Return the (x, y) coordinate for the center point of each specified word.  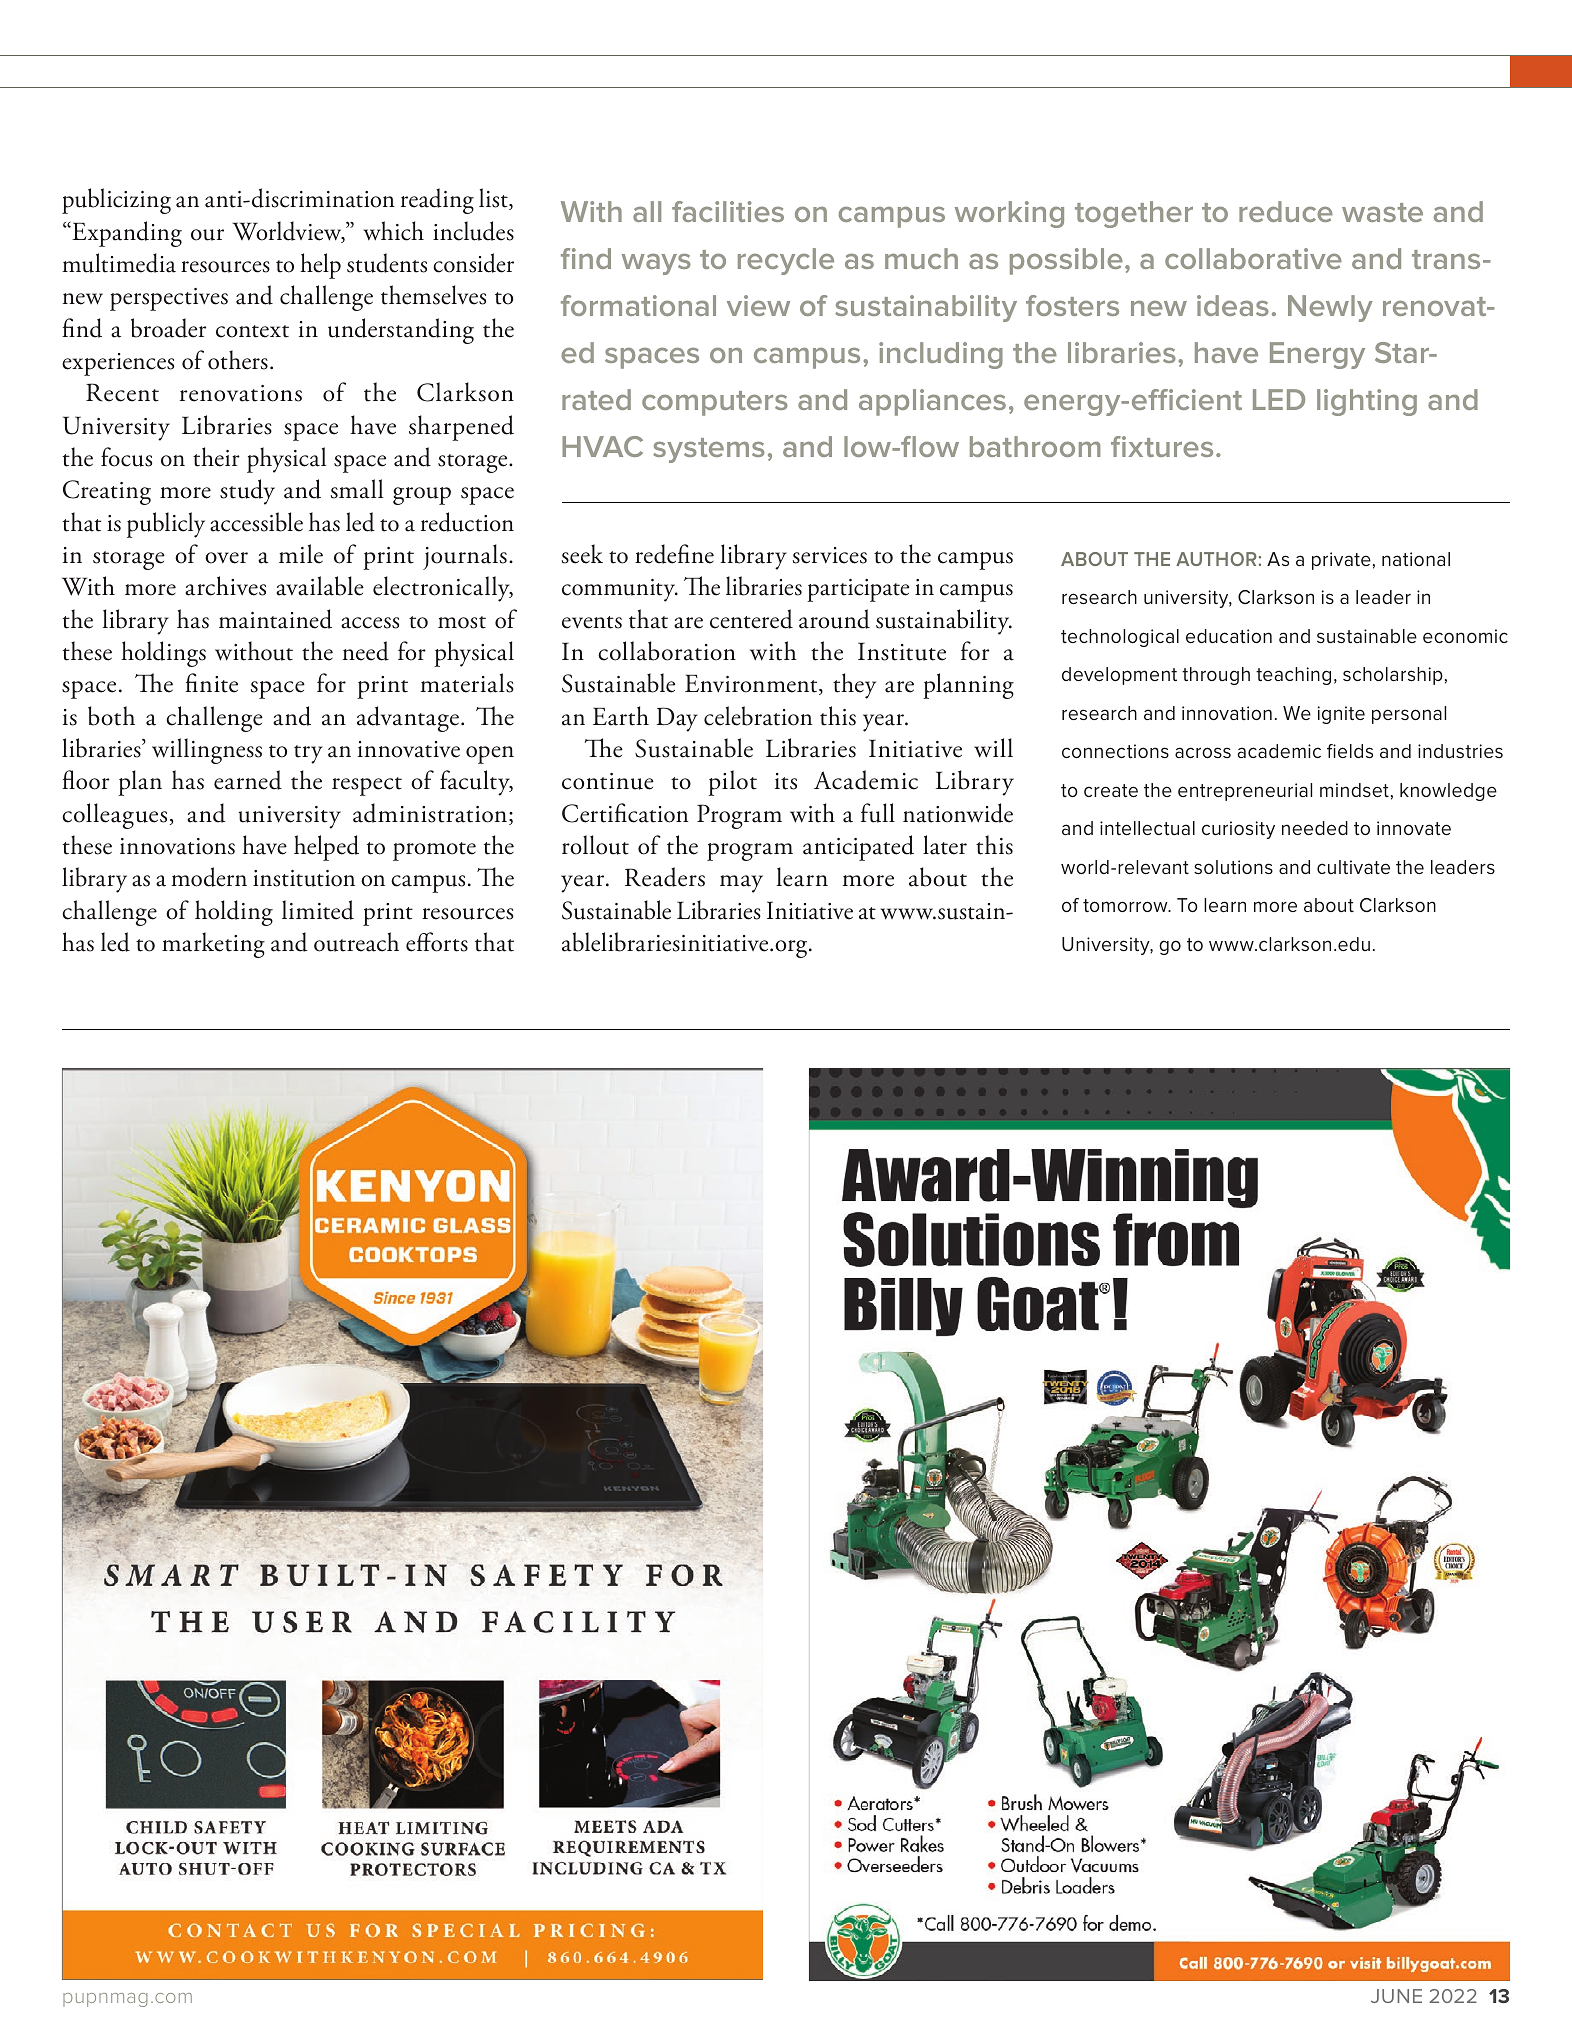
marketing (213, 945)
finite (211, 683)
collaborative (1253, 258)
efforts (437, 942)
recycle (786, 261)
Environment (752, 684)
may (741, 884)
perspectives (169, 299)
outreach (356, 942)
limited (318, 910)
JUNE (1396, 1996)
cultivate (1353, 867)
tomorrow (1126, 905)
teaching (1293, 676)
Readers (665, 877)
